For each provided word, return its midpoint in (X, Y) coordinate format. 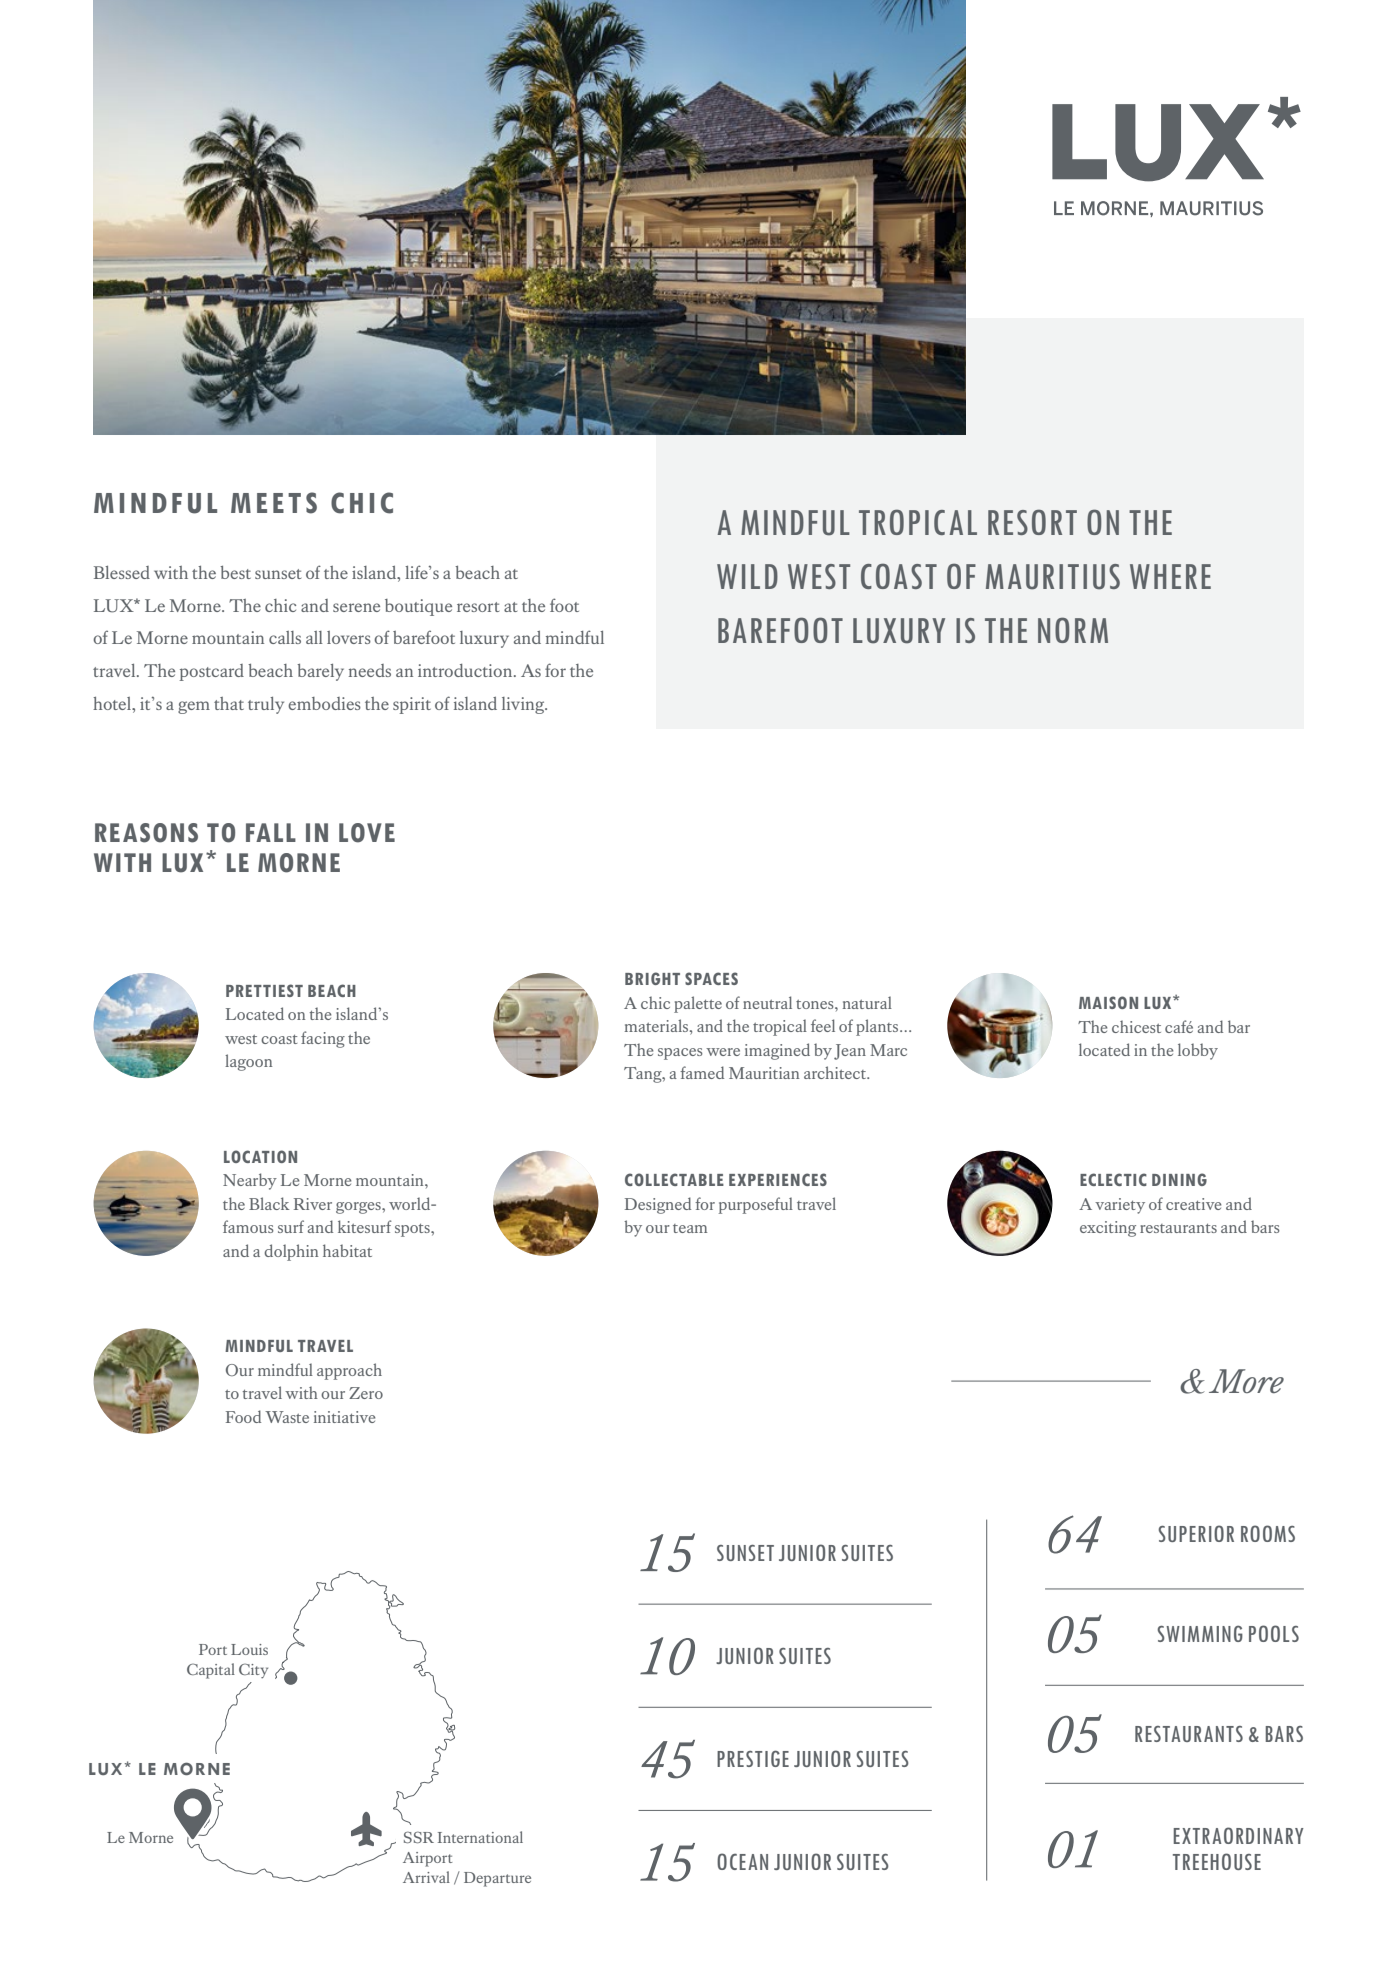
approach (349, 1371)
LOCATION (260, 1156)
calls (285, 637)
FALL (271, 832)
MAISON (1108, 1002)
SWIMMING (1200, 1633)
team (690, 1228)
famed (702, 1072)
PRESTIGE (753, 1758)
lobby (1198, 1051)
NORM (1073, 630)
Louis (249, 1649)
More (1246, 1381)
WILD (747, 576)
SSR (419, 1837)
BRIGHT (652, 978)
